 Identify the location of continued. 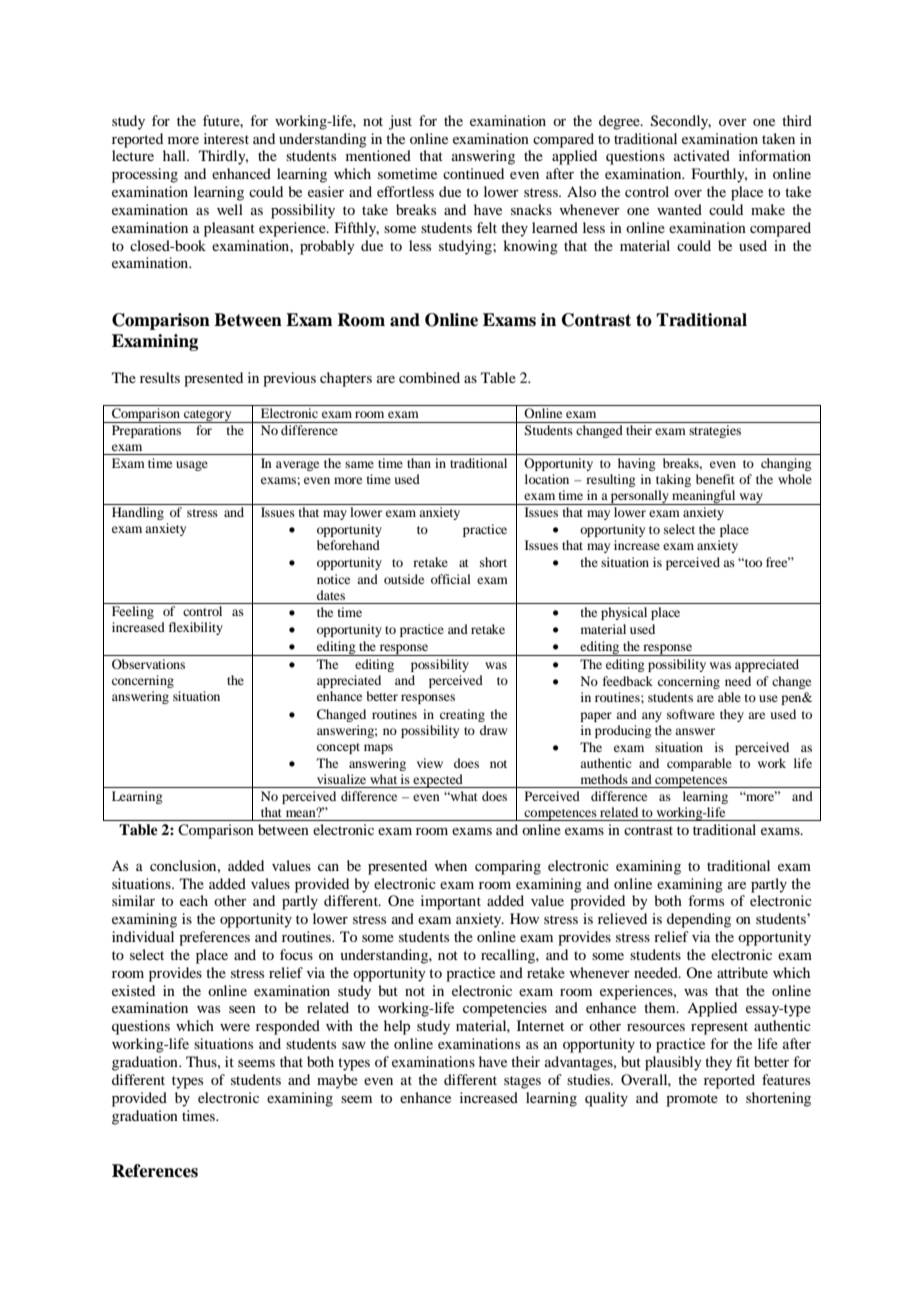
(473, 173).
